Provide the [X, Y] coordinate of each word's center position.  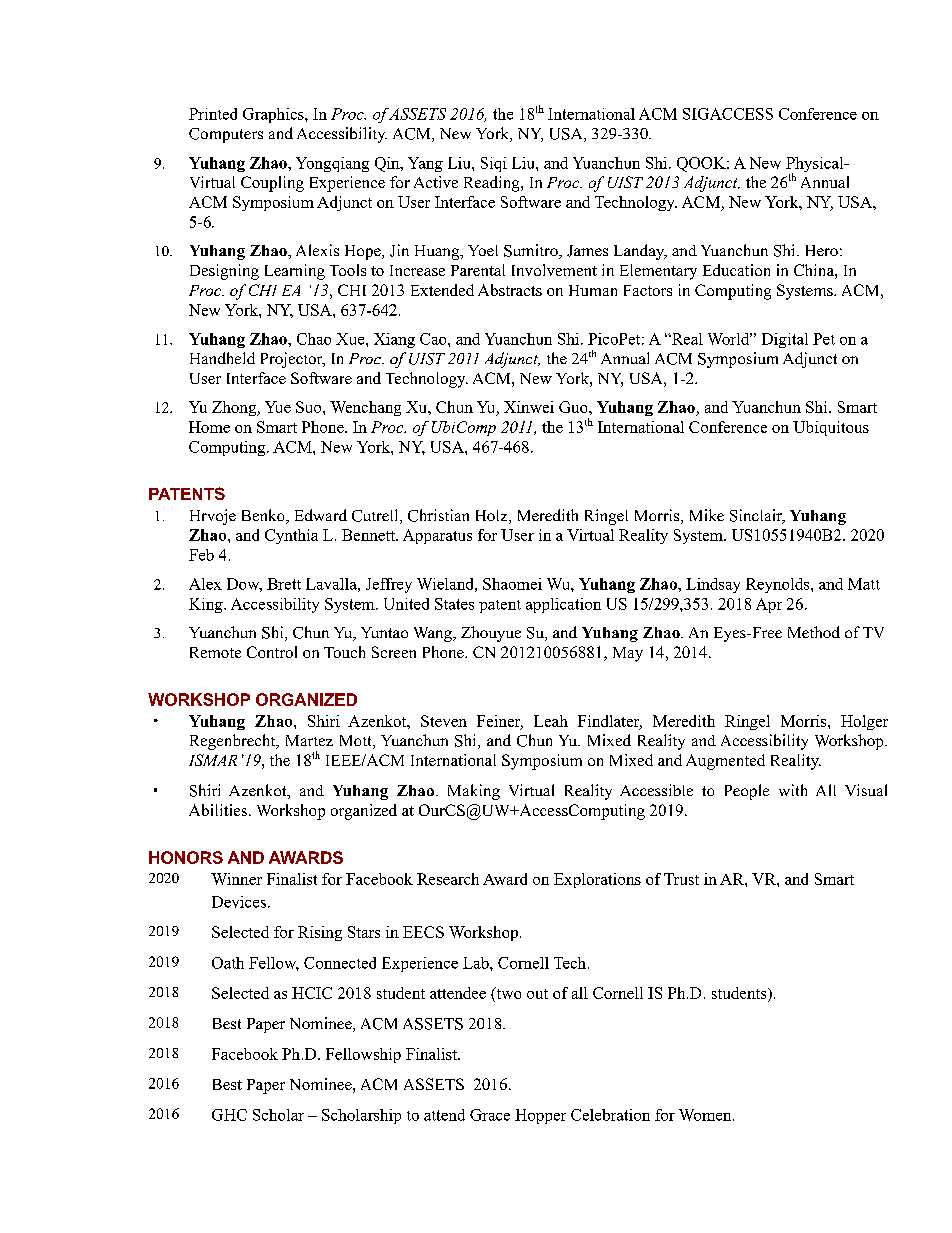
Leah [551, 721]
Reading [493, 184]
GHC [229, 1115]
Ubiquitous [831, 428]
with [793, 790]
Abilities [218, 810]
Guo [574, 407]
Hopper [540, 1116]
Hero [822, 250]
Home [209, 427]
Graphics [274, 115]
